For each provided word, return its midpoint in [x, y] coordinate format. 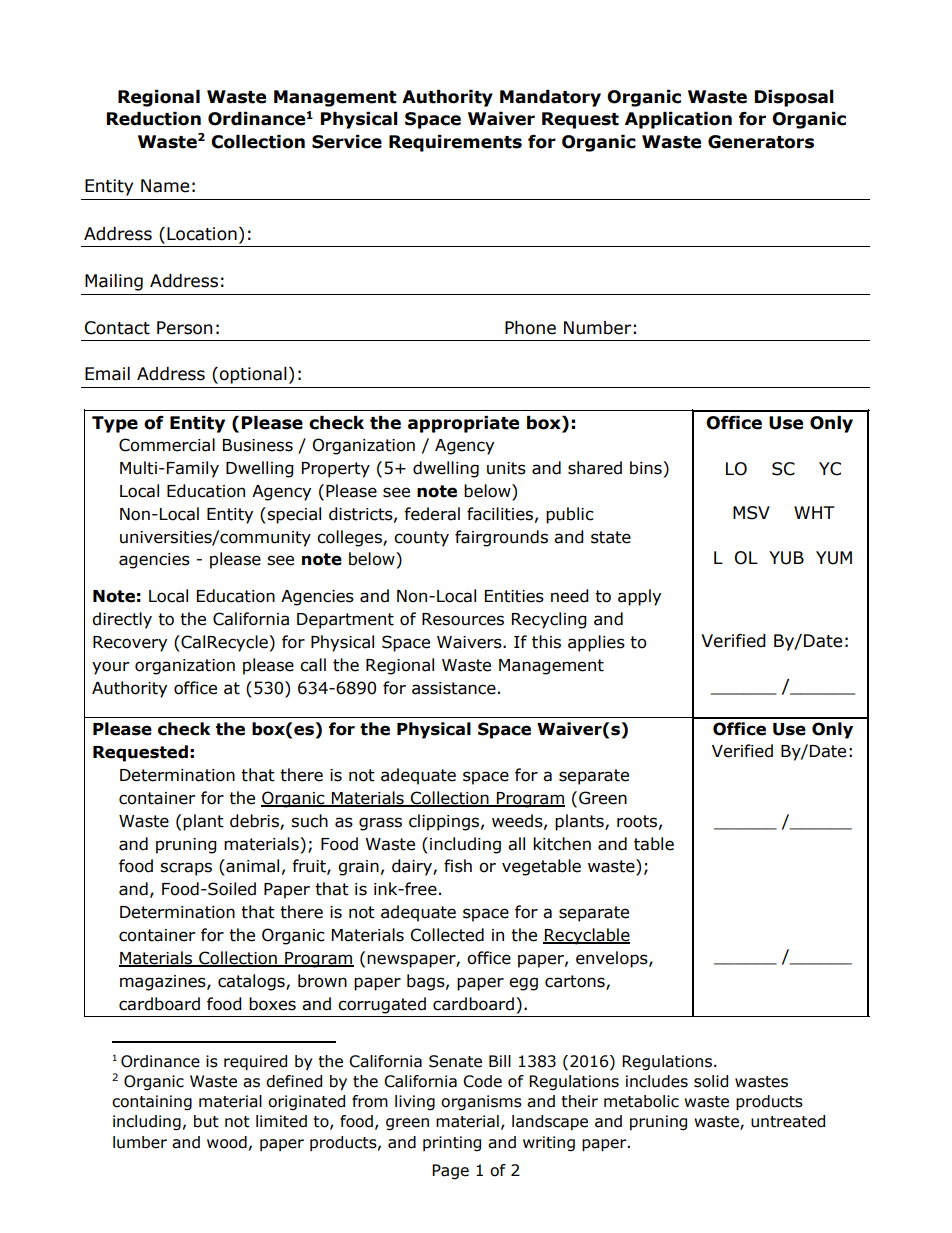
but [206, 1121]
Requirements [455, 143]
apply [639, 597]
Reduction [154, 119]
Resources [463, 619]
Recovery [130, 644]
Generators [761, 142]
